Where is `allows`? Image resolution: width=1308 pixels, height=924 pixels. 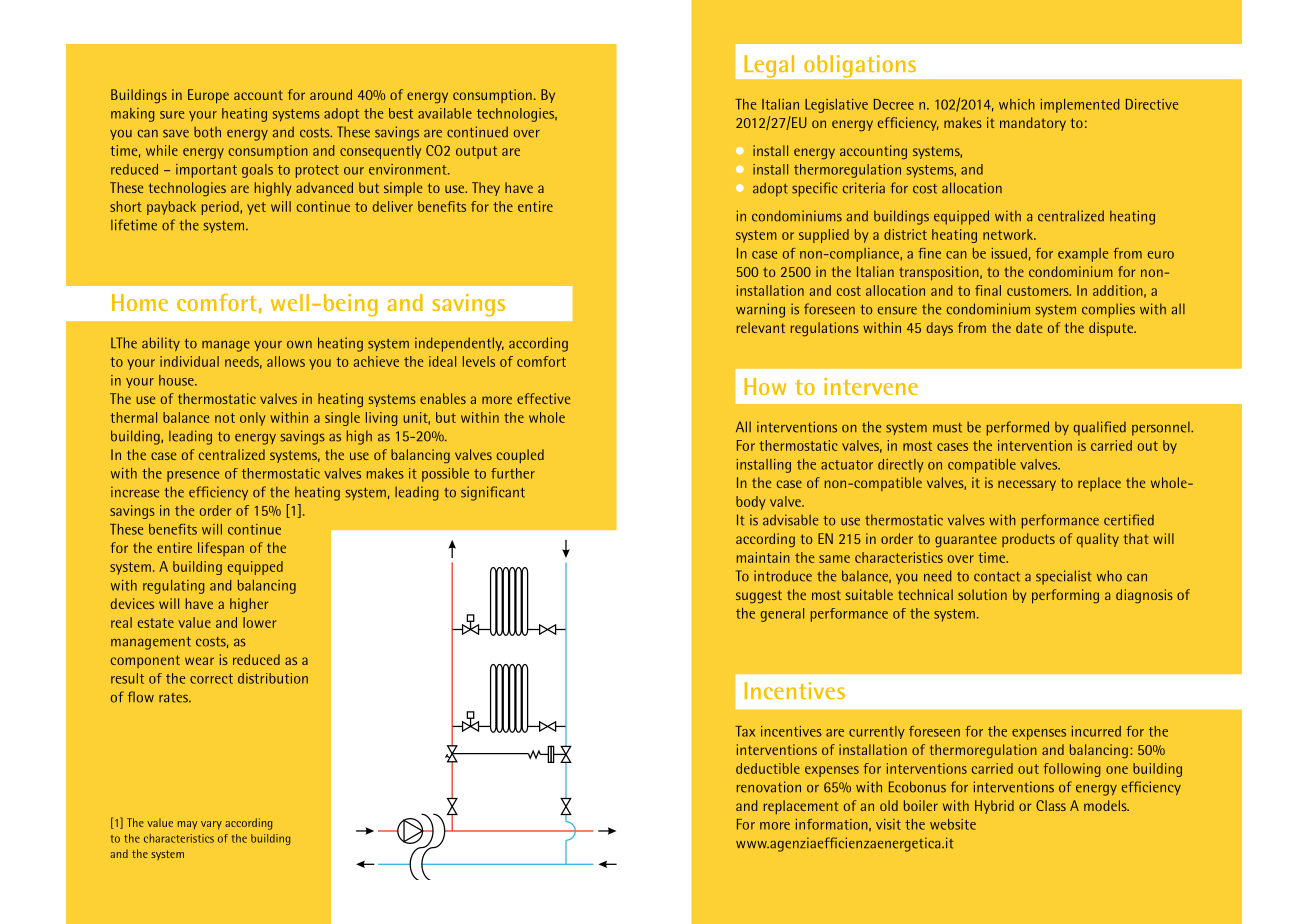 allows is located at coordinates (286, 361).
